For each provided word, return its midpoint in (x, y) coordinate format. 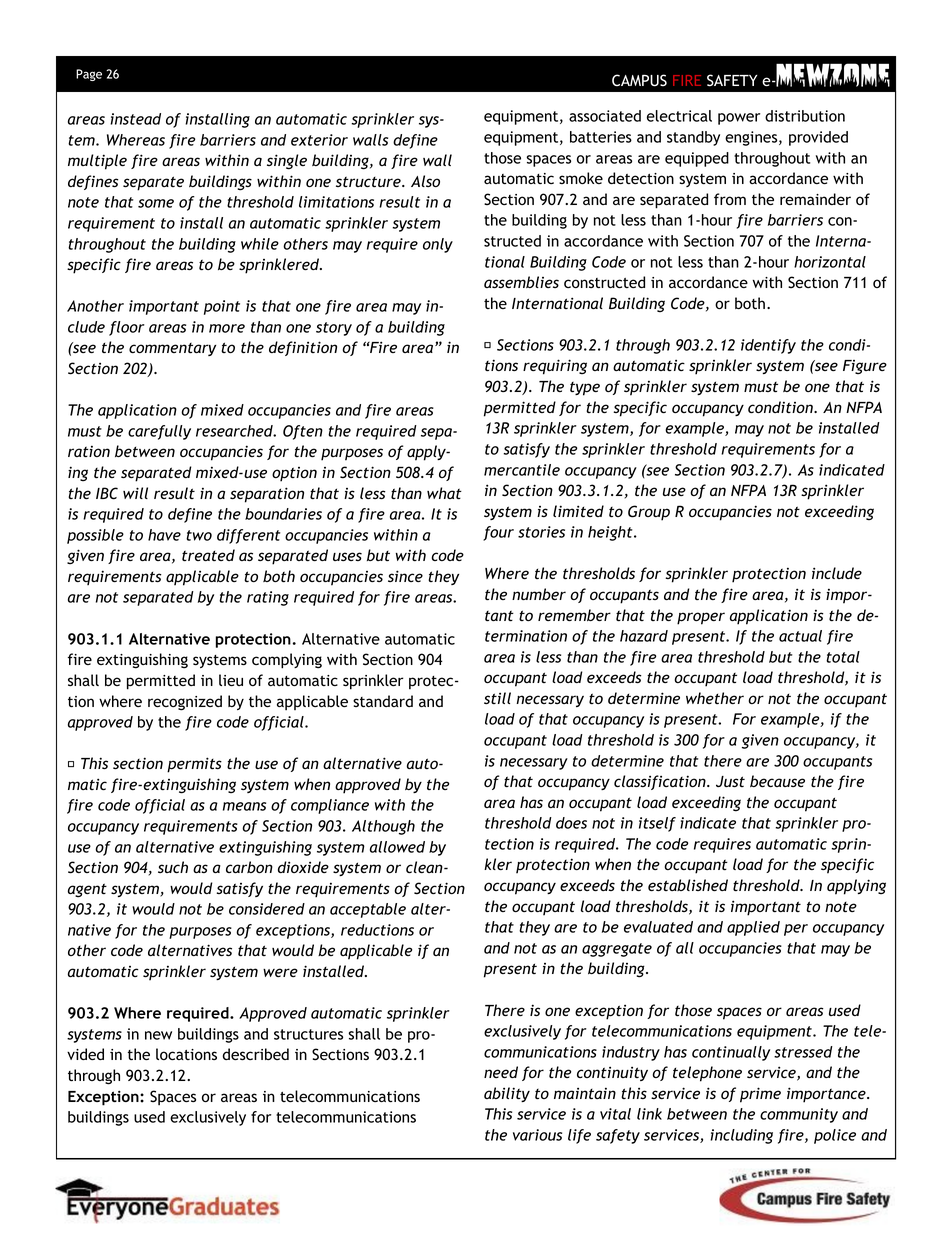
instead (135, 119)
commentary (172, 349)
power (739, 119)
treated (208, 555)
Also (425, 181)
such (173, 867)
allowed (397, 847)
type (585, 389)
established (688, 885)
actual (800, 636)
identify (768, 346)
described (256, 1054)
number (539, 594)
